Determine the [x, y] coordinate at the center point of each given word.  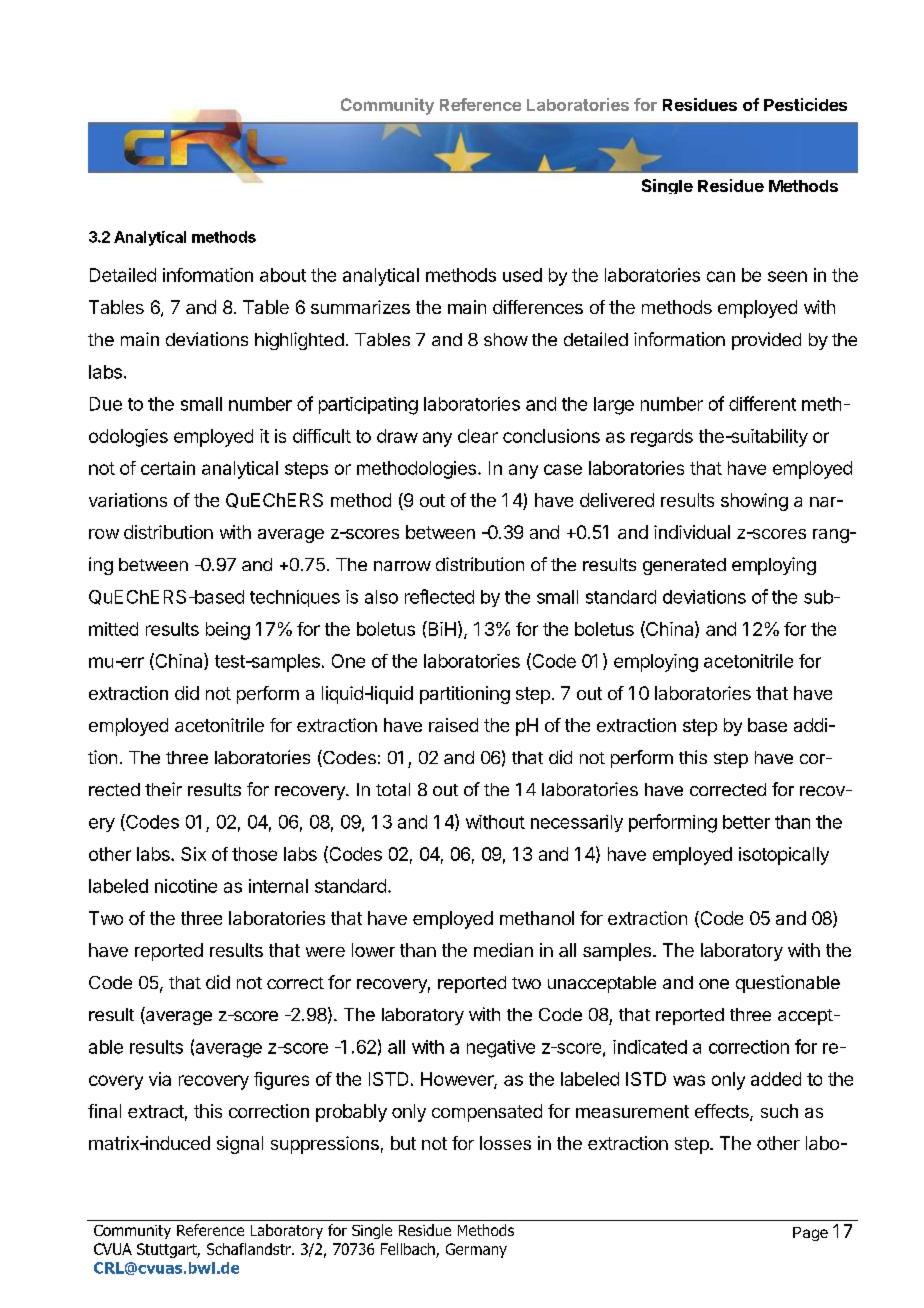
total [393, 789]
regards [662, 438]
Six [193, 854]
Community [387, 106]
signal [240, 1145]
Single [667, 186]
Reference [480, 104]
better [746, 822]
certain [168, 468]
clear [478, 436]
